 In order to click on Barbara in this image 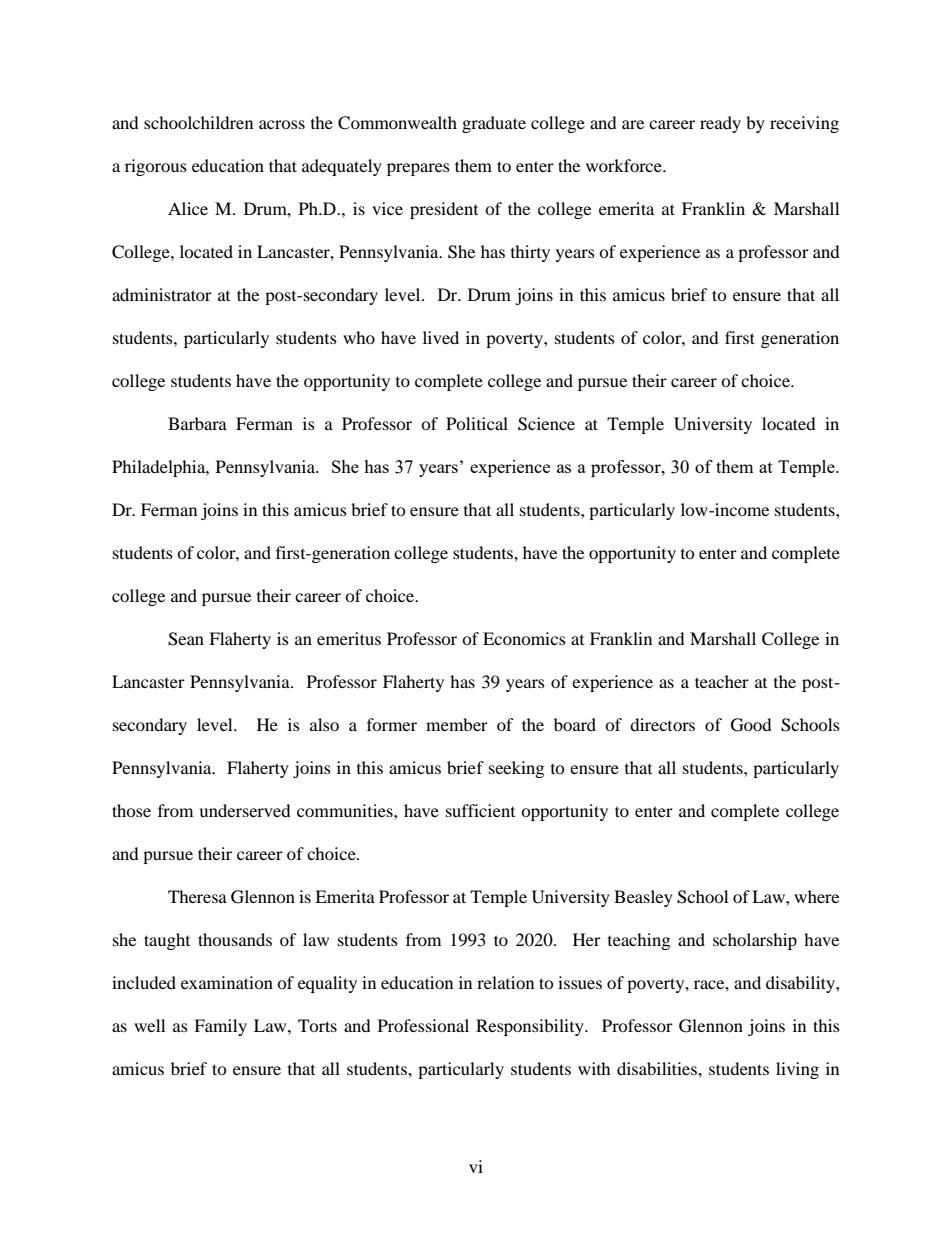, I will do `click(197, 423)`.
